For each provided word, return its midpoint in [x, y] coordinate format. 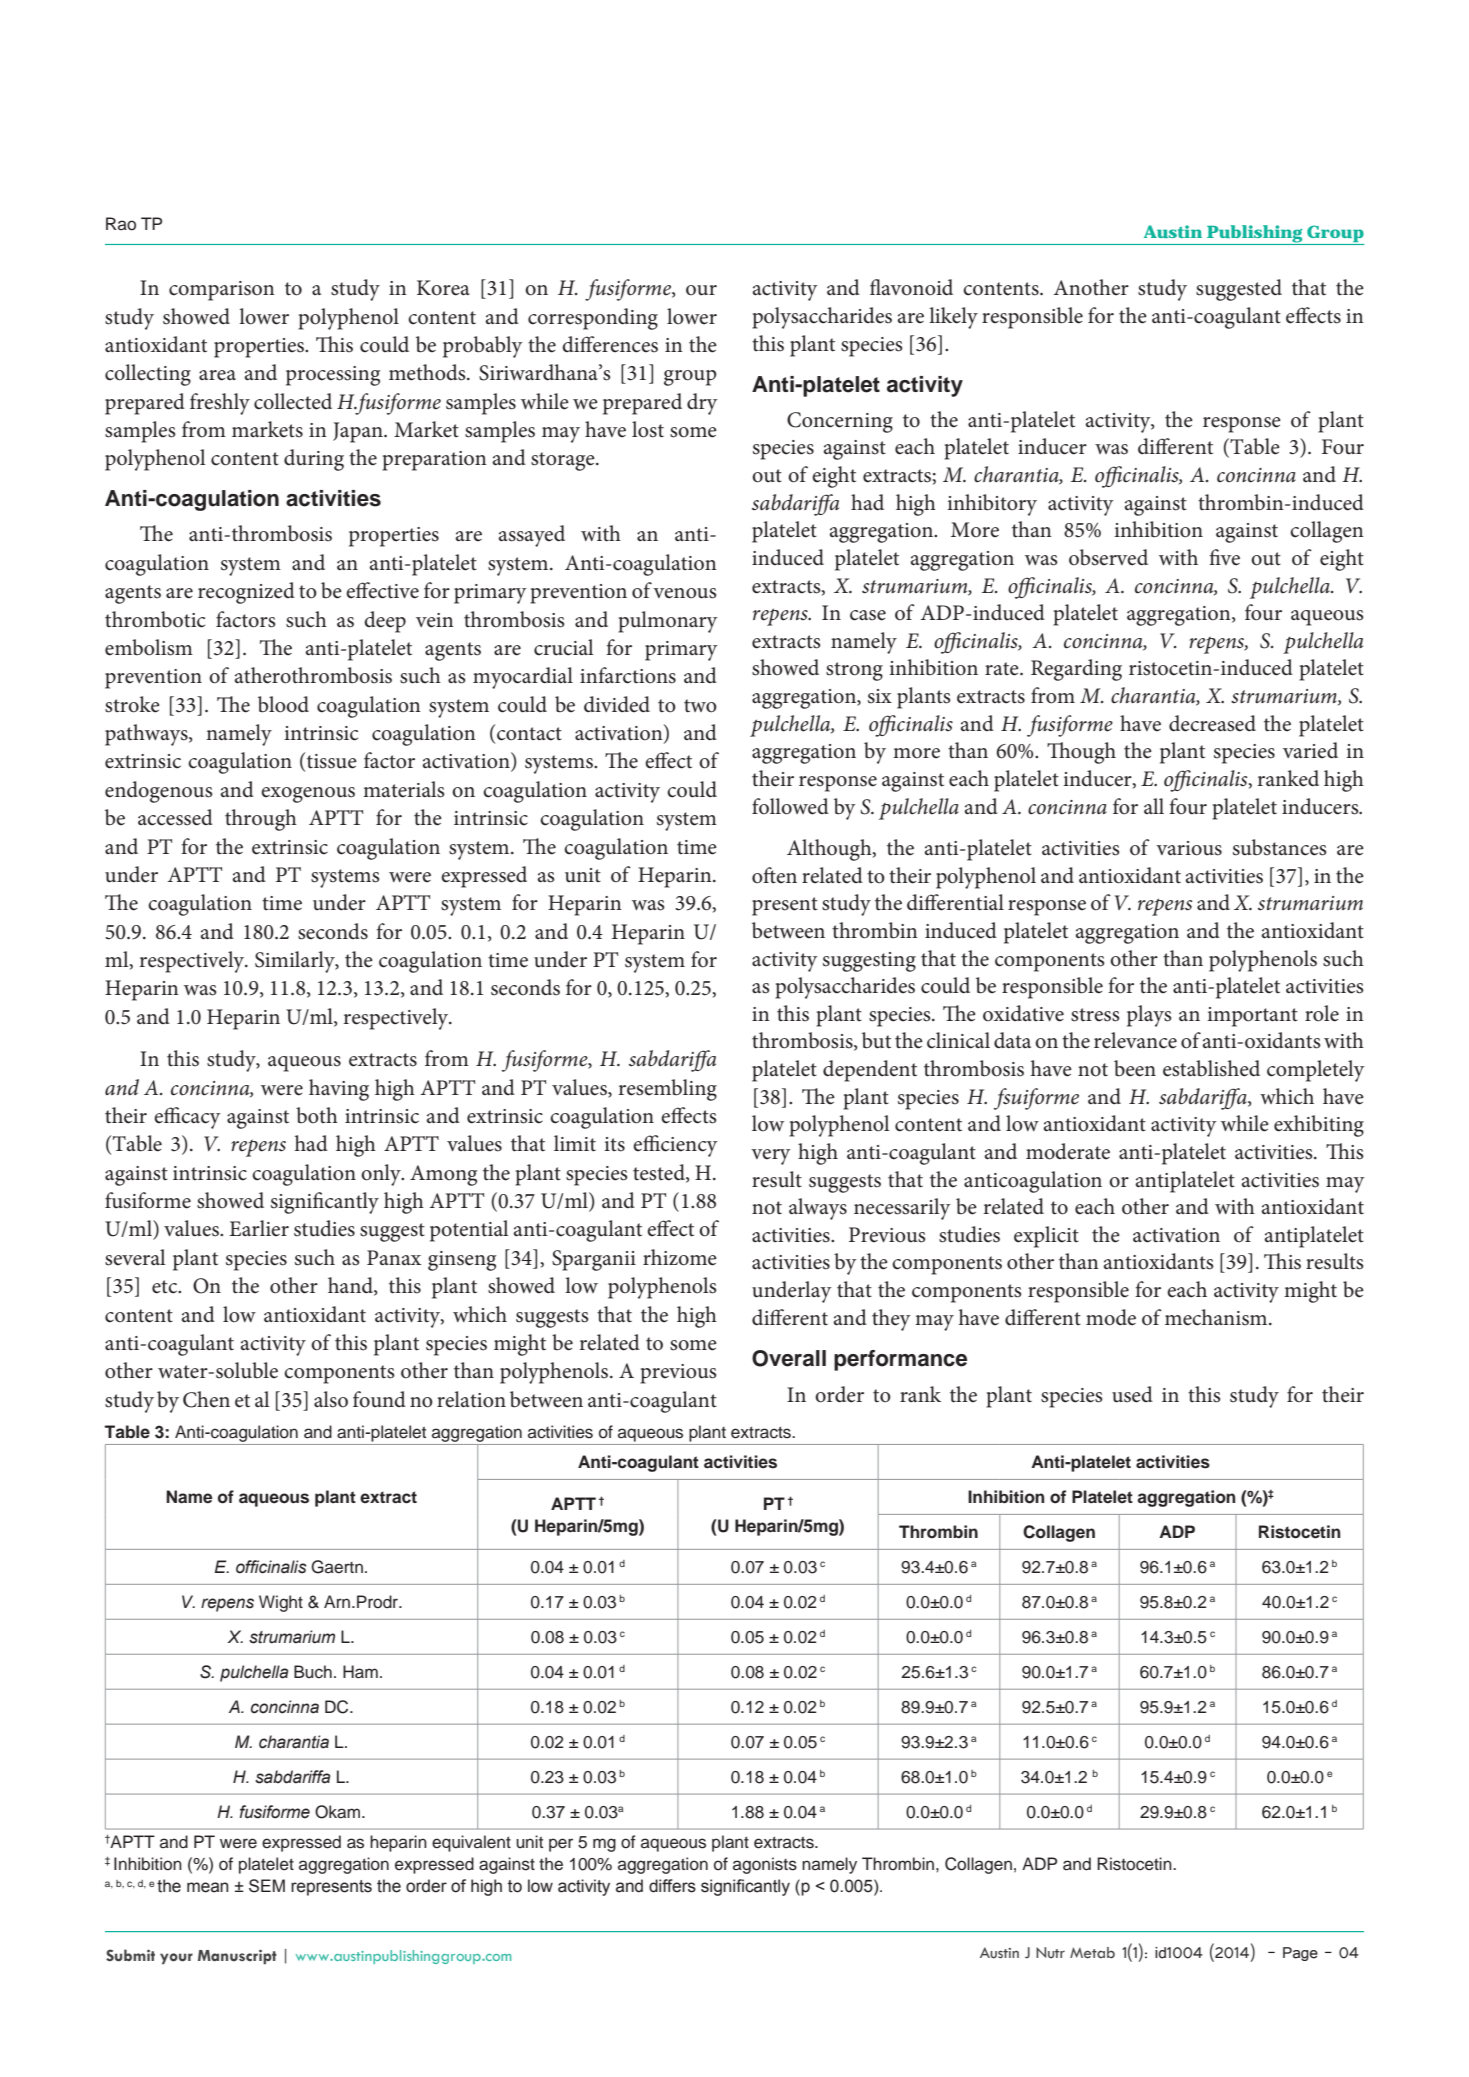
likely [953, 318]
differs [672, 1886]
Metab [1092, 1953]
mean [207, 1887]
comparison [222, 291]
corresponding [593, 319]
